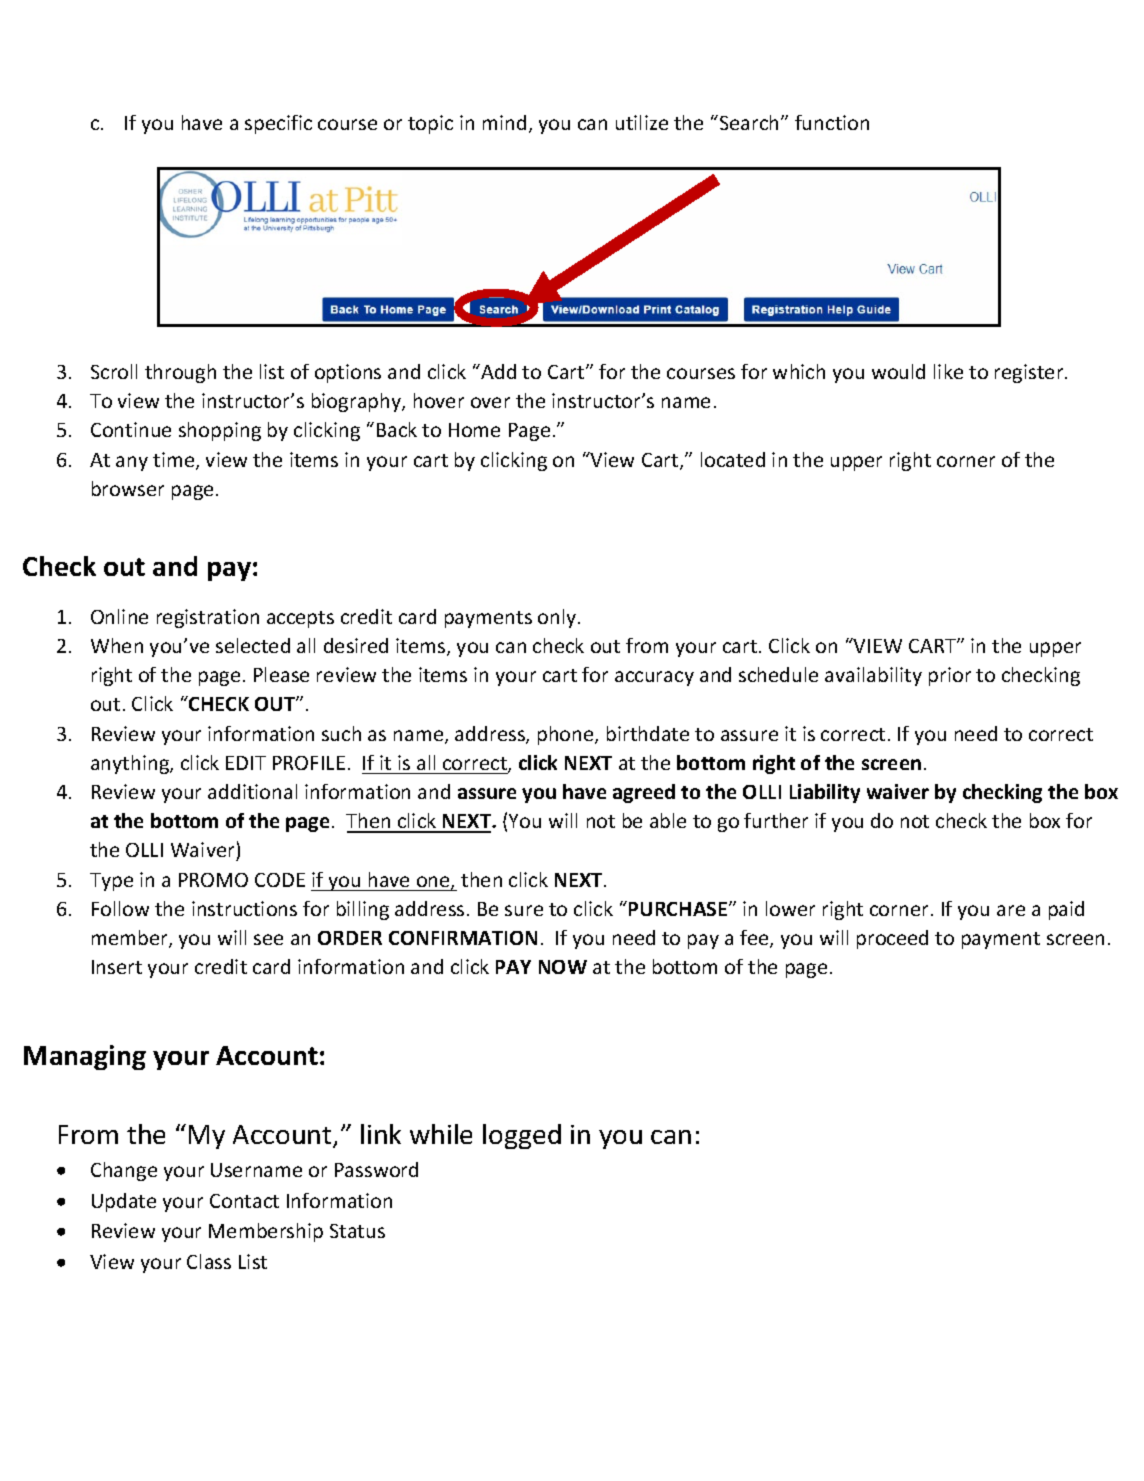  I want to click on prior, so click(950, 676).
